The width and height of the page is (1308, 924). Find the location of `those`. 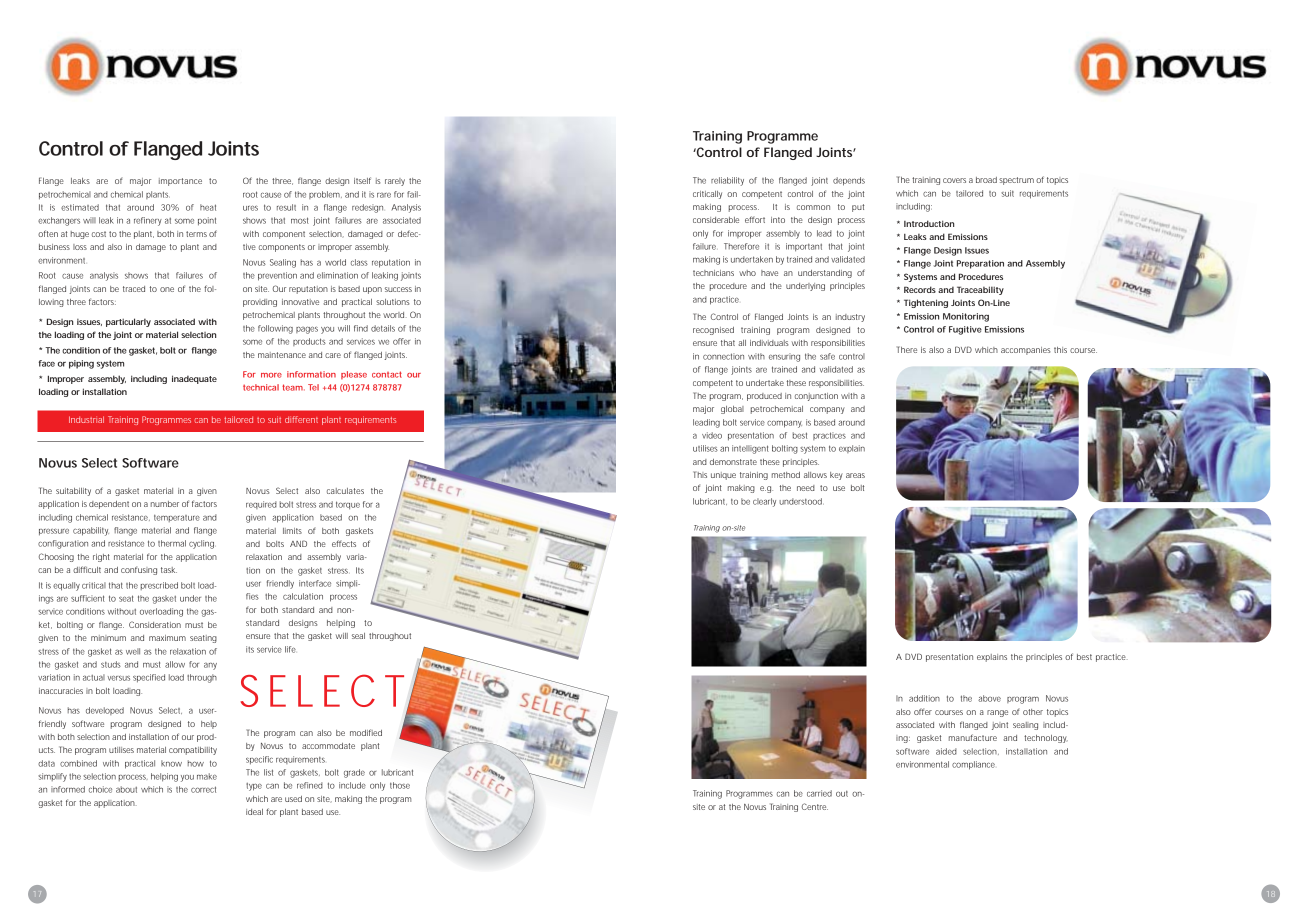

those is located at coordinates (400, 785).
